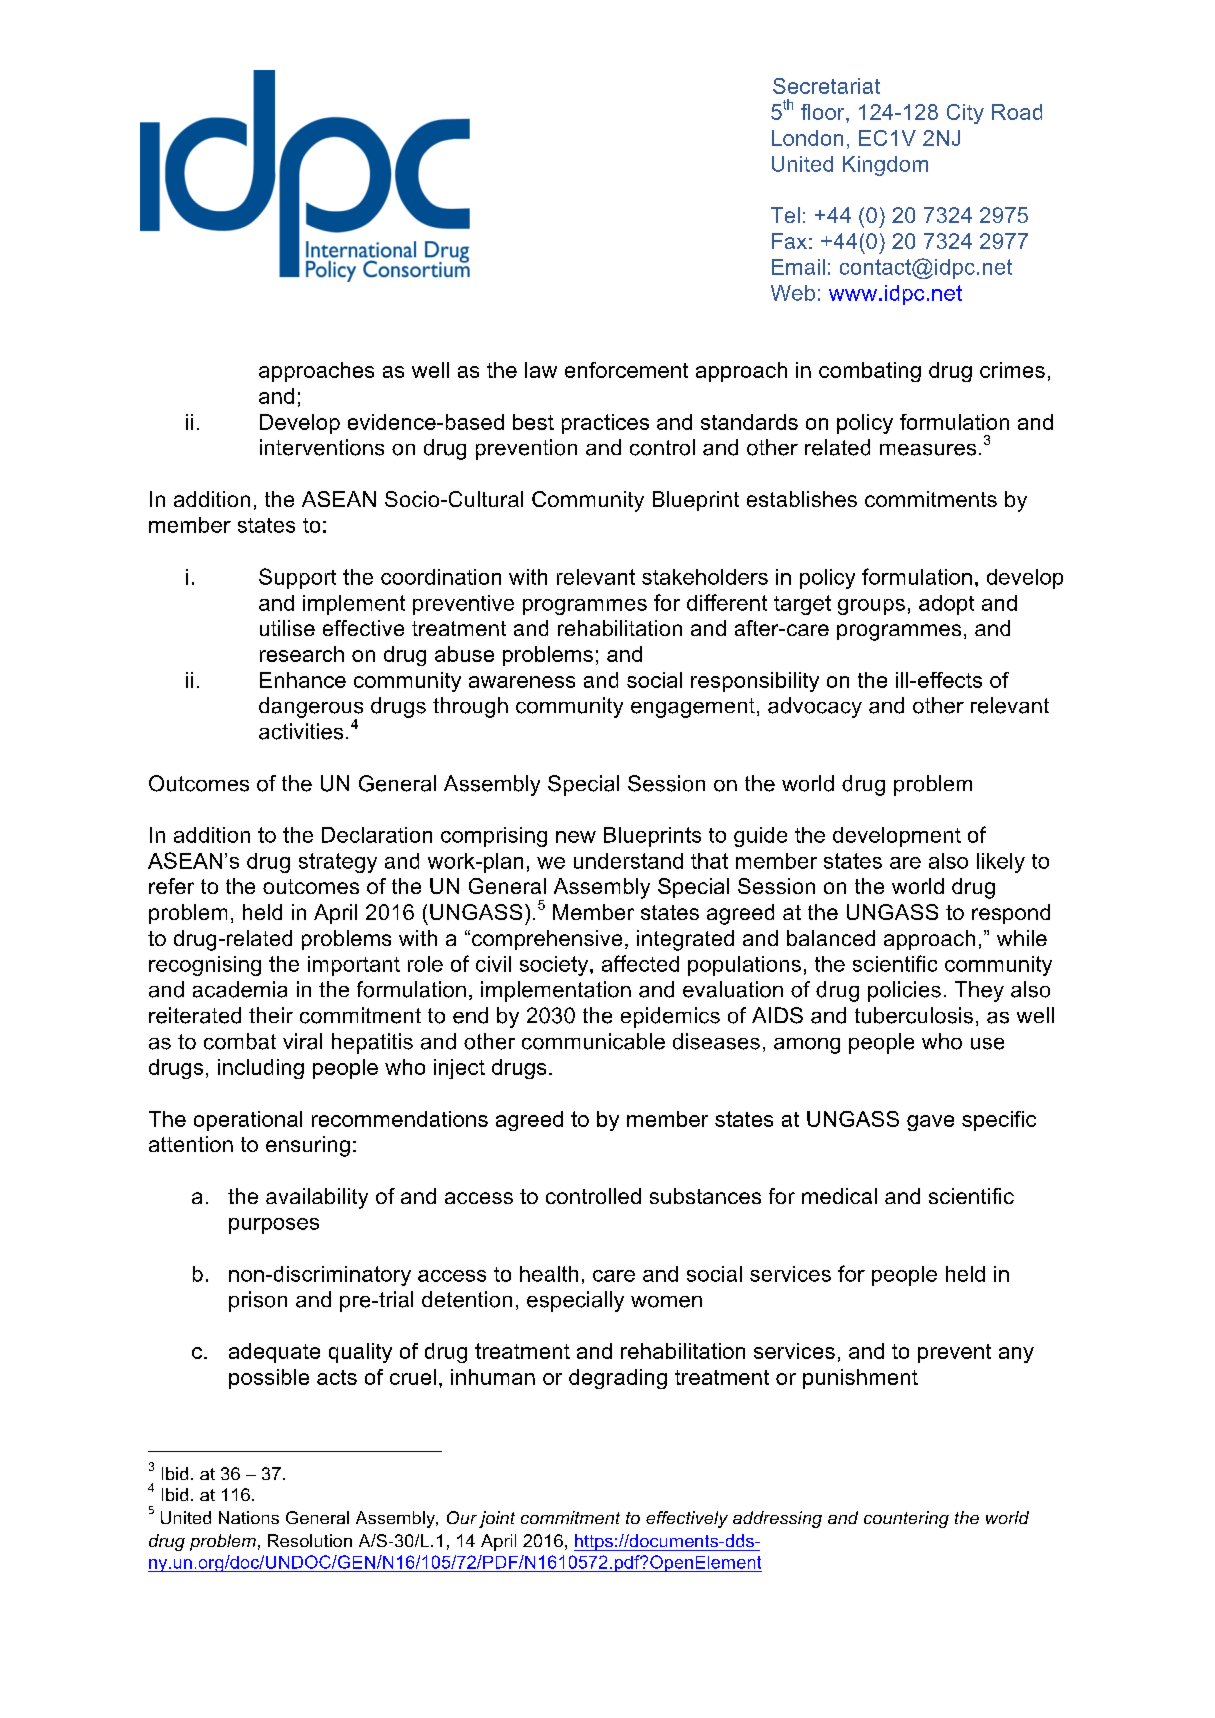  I want to click on adopt, so click(946, 605).
